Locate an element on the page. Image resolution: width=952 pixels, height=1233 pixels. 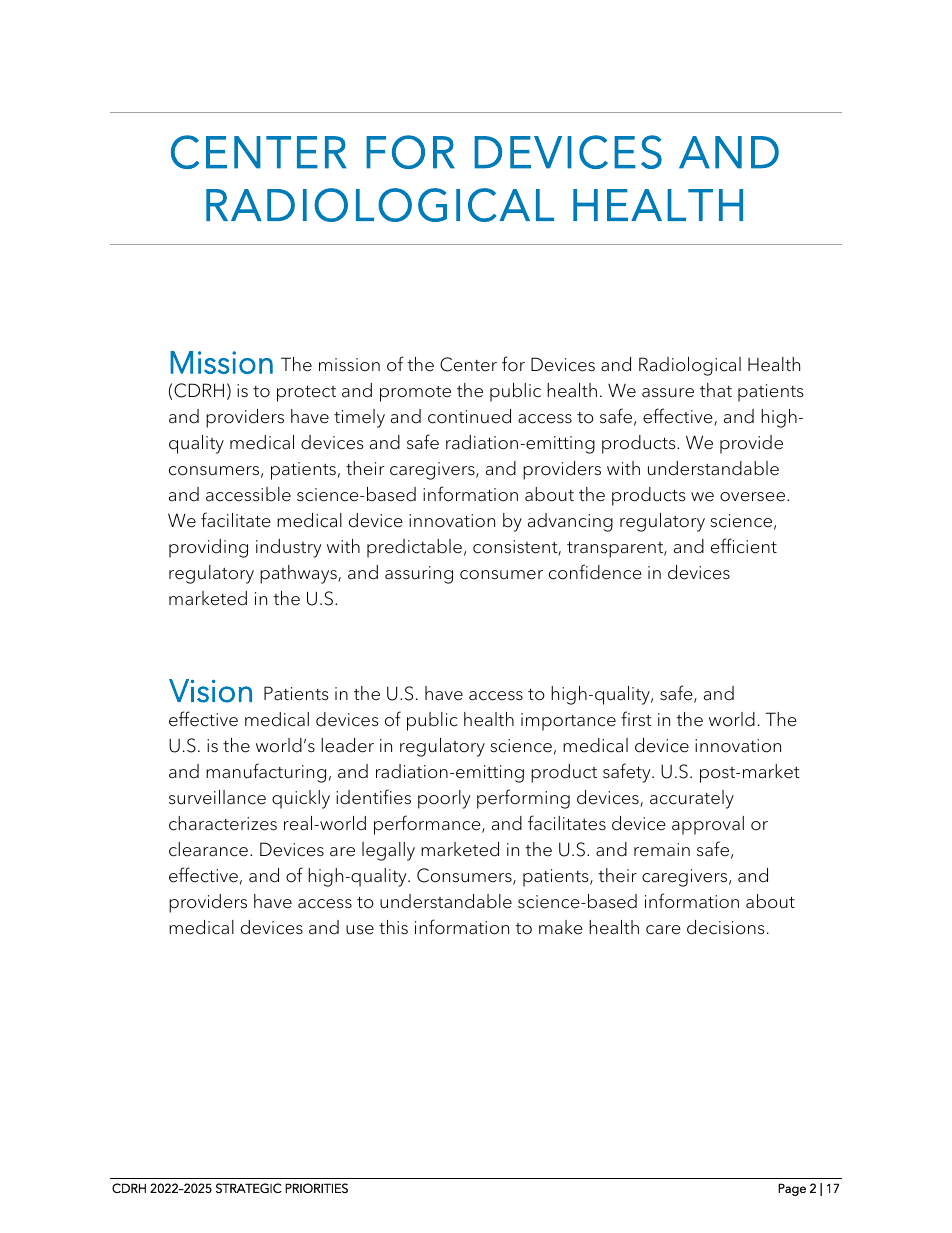
quickly is located at coordinates (301, 799).
